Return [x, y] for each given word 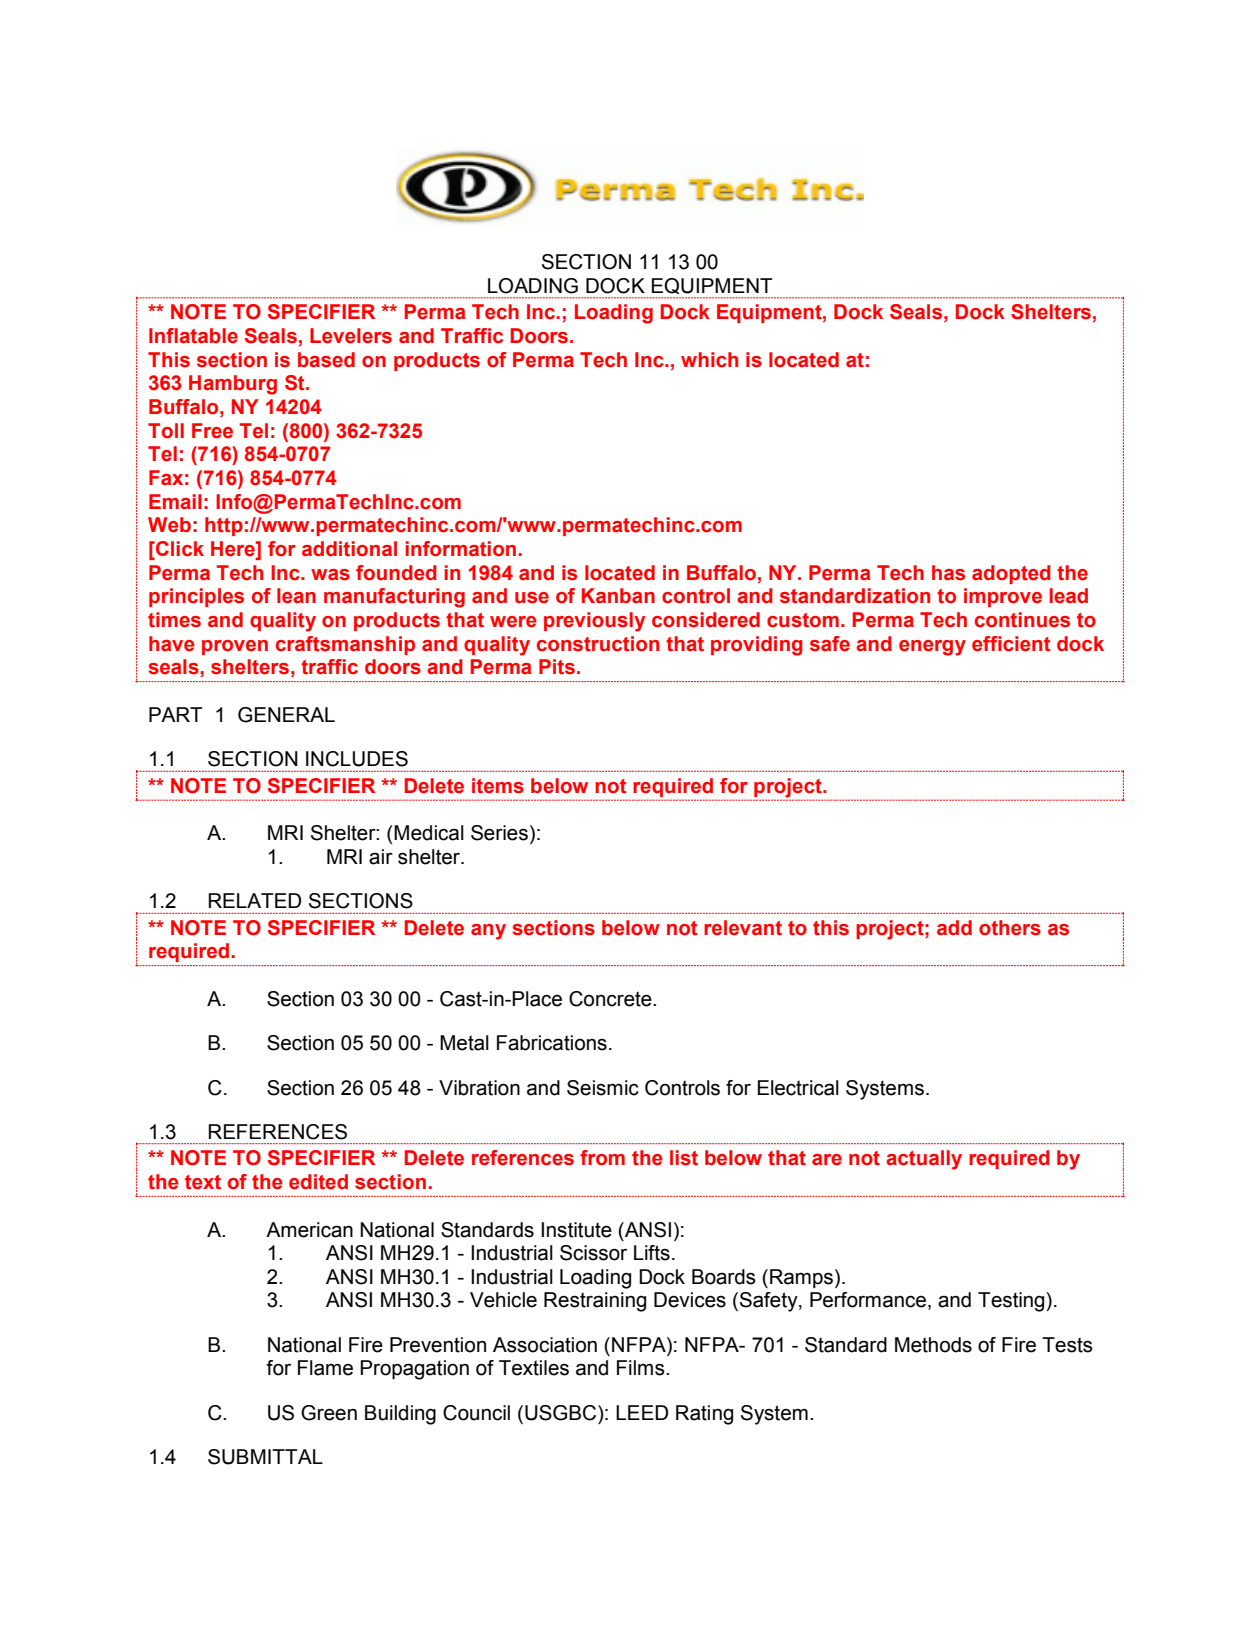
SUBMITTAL [265, 1457]
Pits [557, 667]
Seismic [603, 1088]
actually [924, 1160]
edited [318, 1182]
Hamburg [233, 385]
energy [932, 648]
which [709, 360]
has [948, 573]
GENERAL [286, 715]
